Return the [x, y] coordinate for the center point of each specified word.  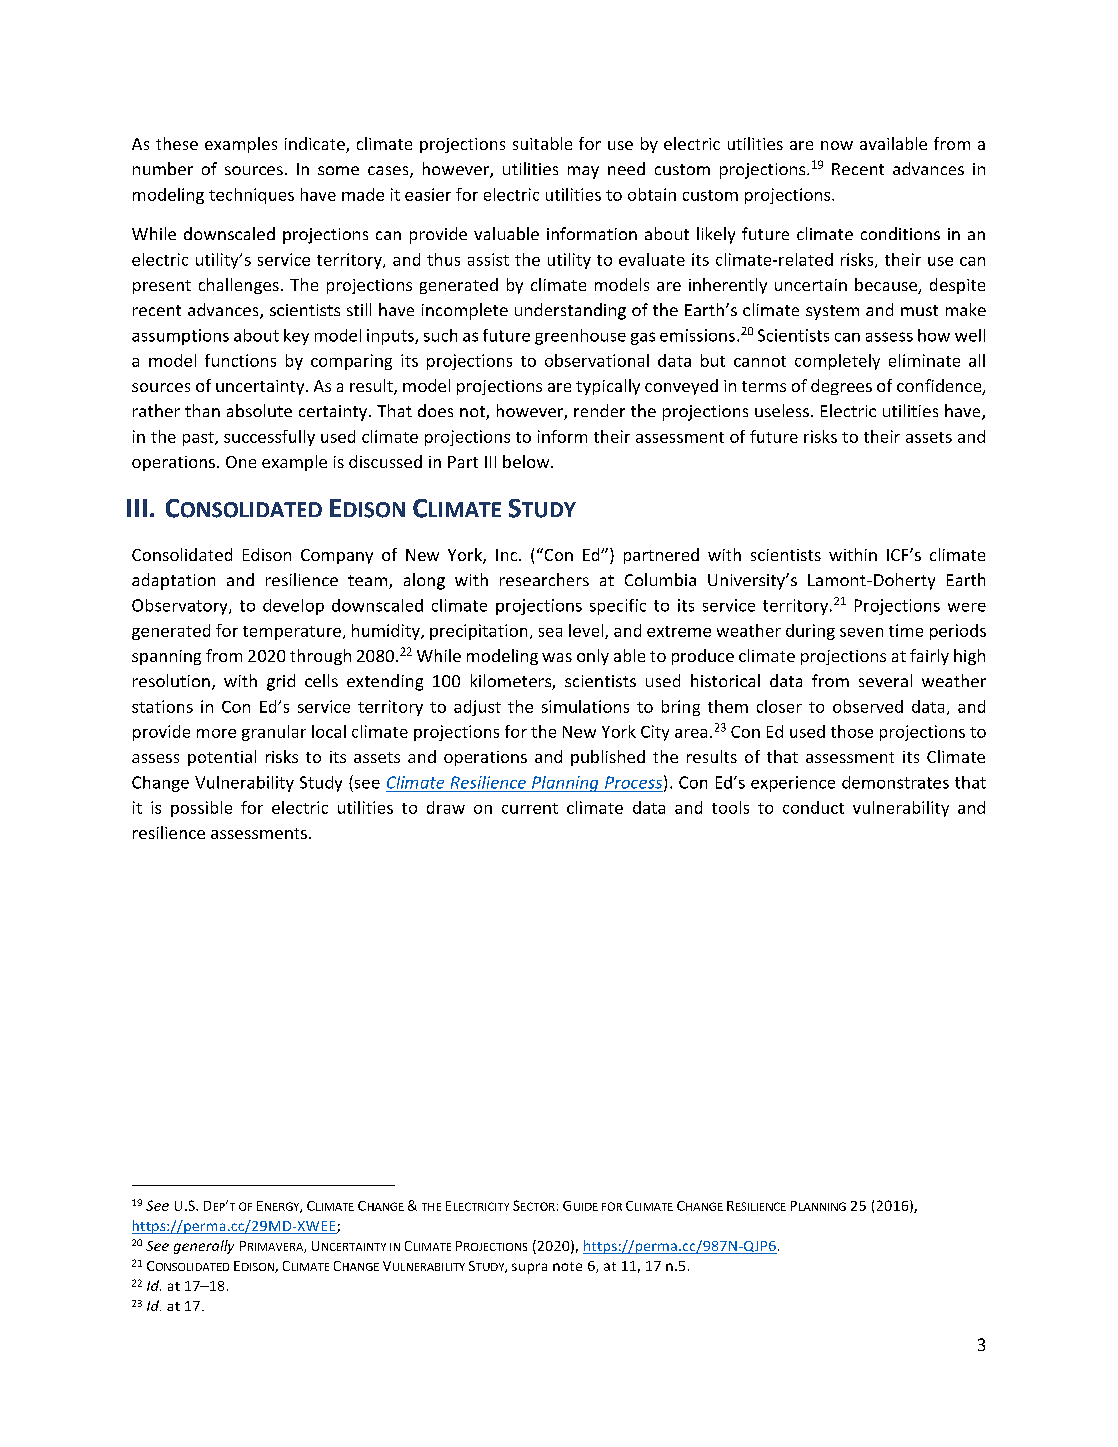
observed [868, 706]
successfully [269, 438]
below [527, 461]
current [530, 808]
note [567, 1266]
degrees [841, 387]
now [837, 145]
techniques [251, 196]
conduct [813, 807]
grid [281, 682]
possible [201, 809]
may [583, 172]
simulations [585, 706]
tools [730, 807]
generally [204, 1247]
